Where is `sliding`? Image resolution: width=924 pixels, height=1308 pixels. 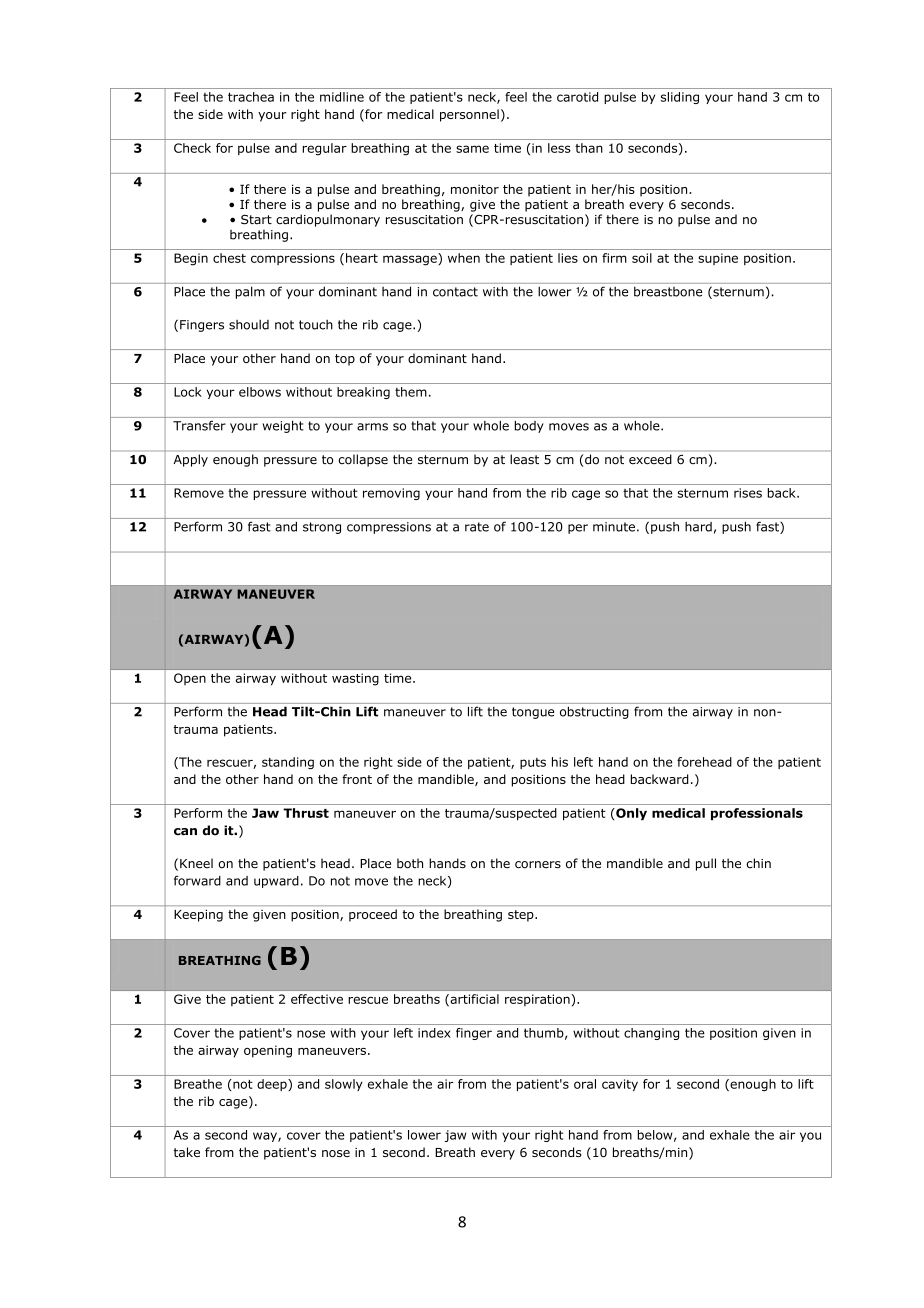 sliding is located at coordinates (680, 98).
